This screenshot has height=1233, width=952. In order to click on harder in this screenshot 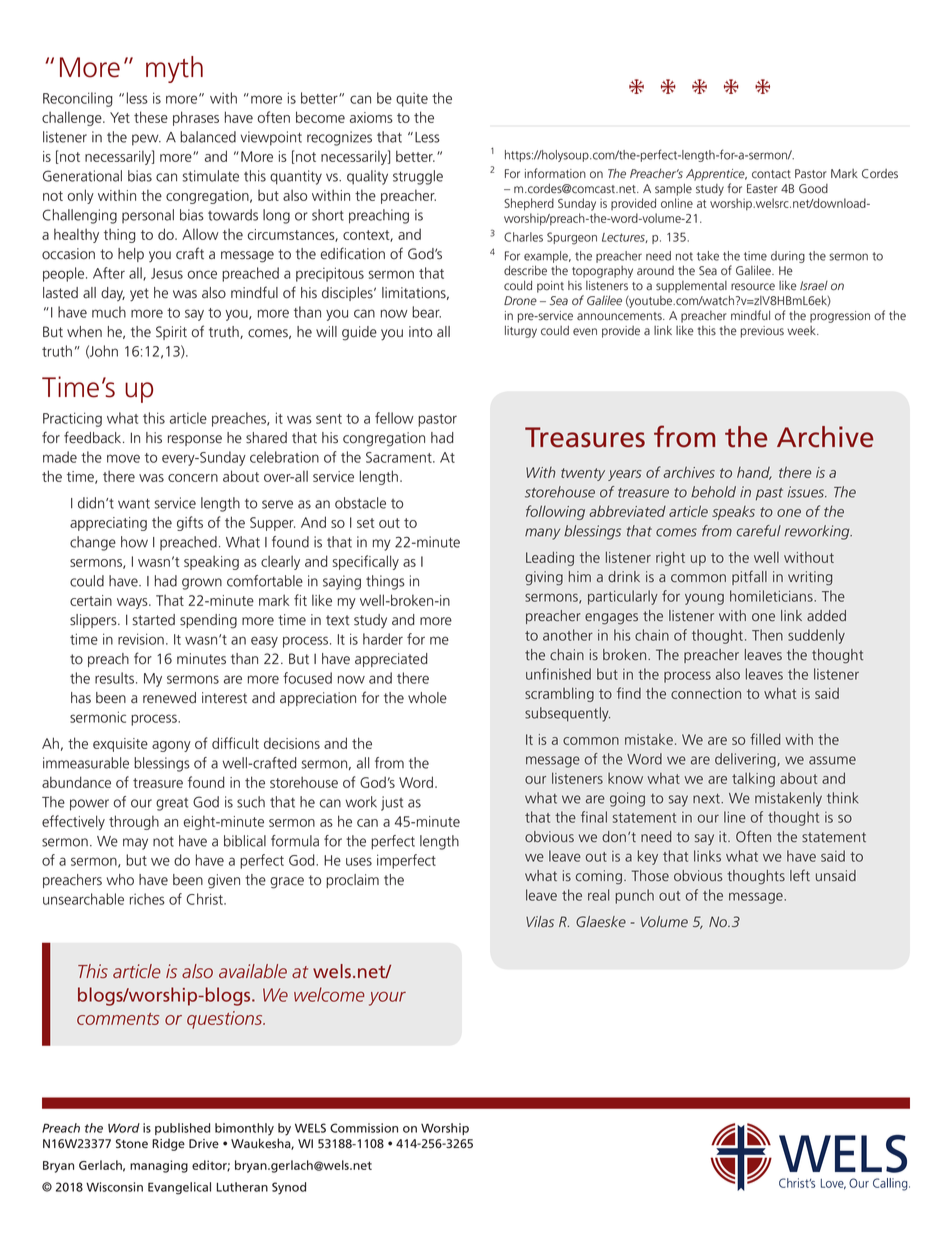, I will do `click(383, 639)`.
